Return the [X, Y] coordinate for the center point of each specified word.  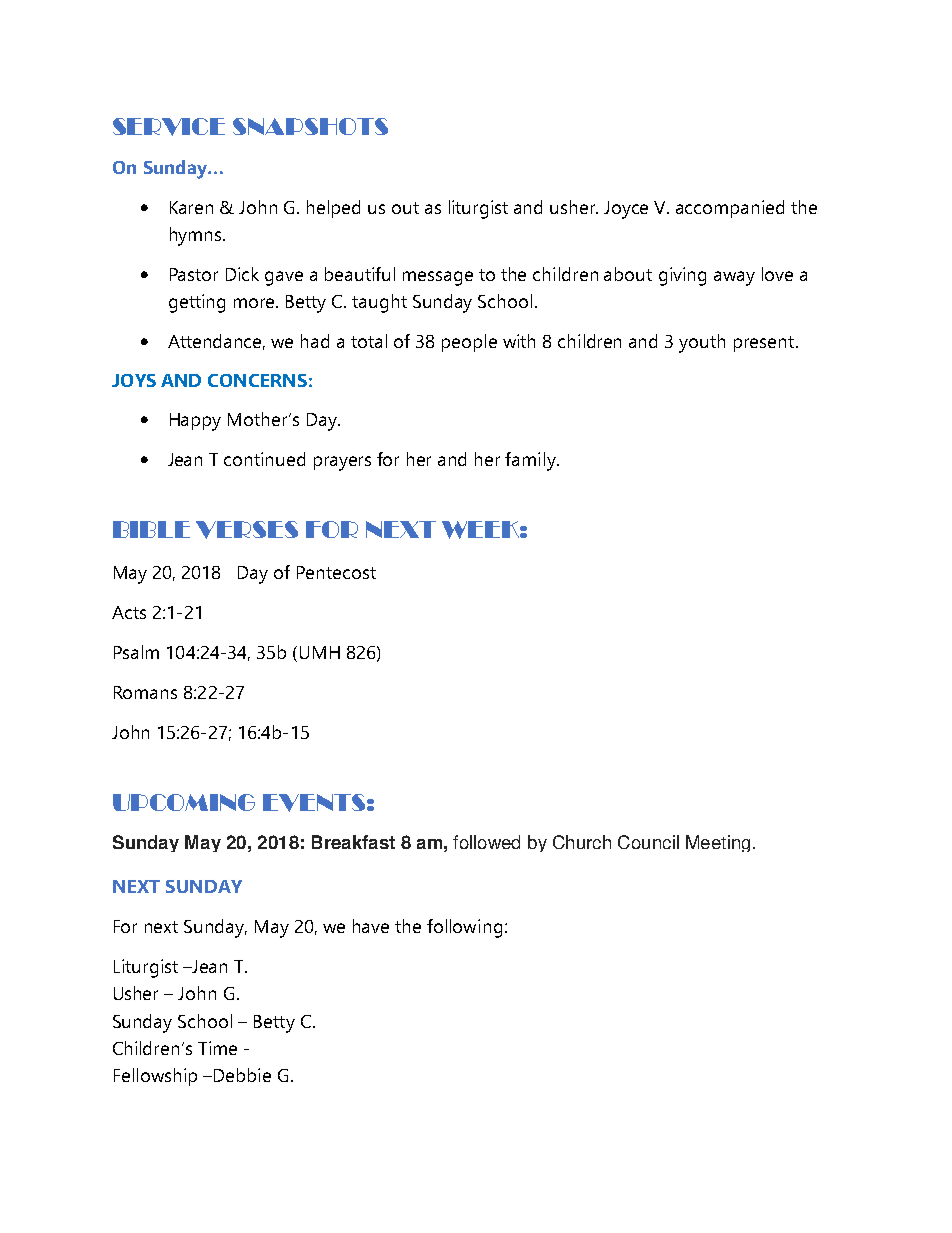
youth [702, 343]
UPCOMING [184, 802]
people [469, 343]
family [531, 461]
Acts [129, 612]
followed [486, 842]
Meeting [718, 843]
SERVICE [169, 127]
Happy [195, 422]
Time [217, 1048]
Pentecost [336, 572]
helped [333, 209]
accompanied [730, 209]
